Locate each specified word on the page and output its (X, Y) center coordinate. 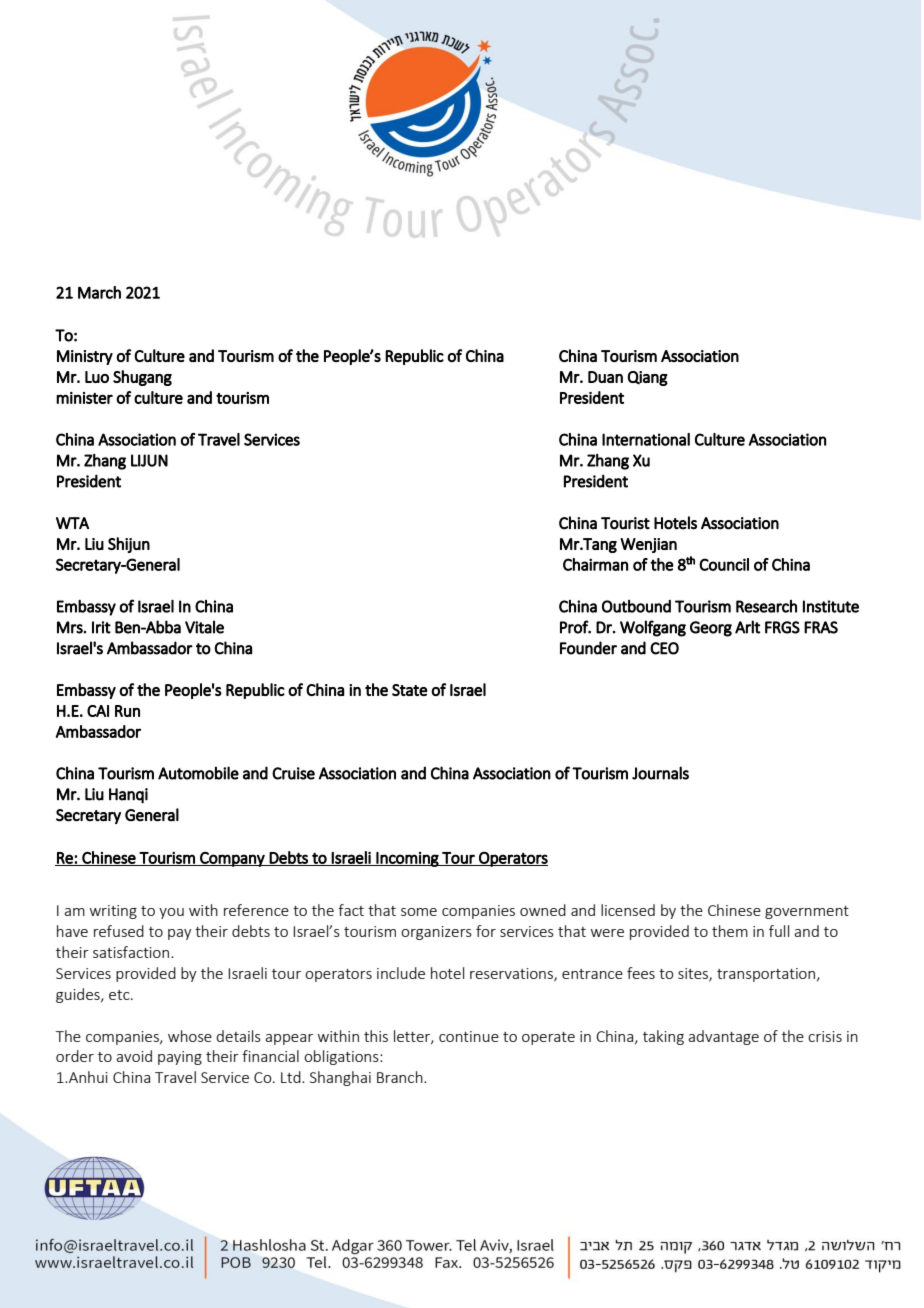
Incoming (407, 859)
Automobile (198, 773)
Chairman (595, 564)
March (99, 292)
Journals (660, 773)
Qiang (648, 378)
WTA (72, 523)
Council (724, 564)
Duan (605, 377)
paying (180, 1058)
